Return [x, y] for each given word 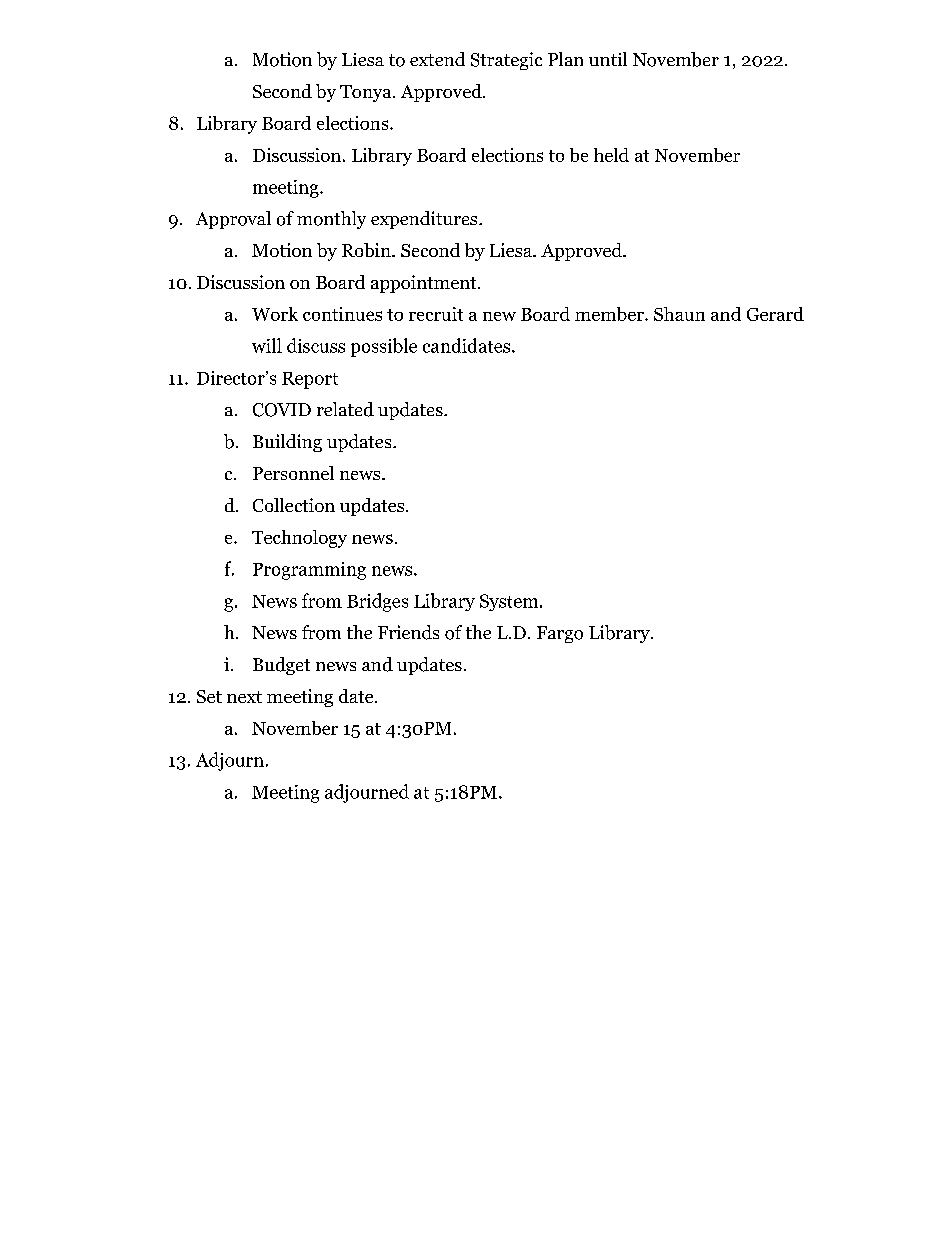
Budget [281, 666]
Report [310, 380]
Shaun [679, 314]
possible [384, 347]
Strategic [506, 61]
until [608, 59]
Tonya [367, 93]
